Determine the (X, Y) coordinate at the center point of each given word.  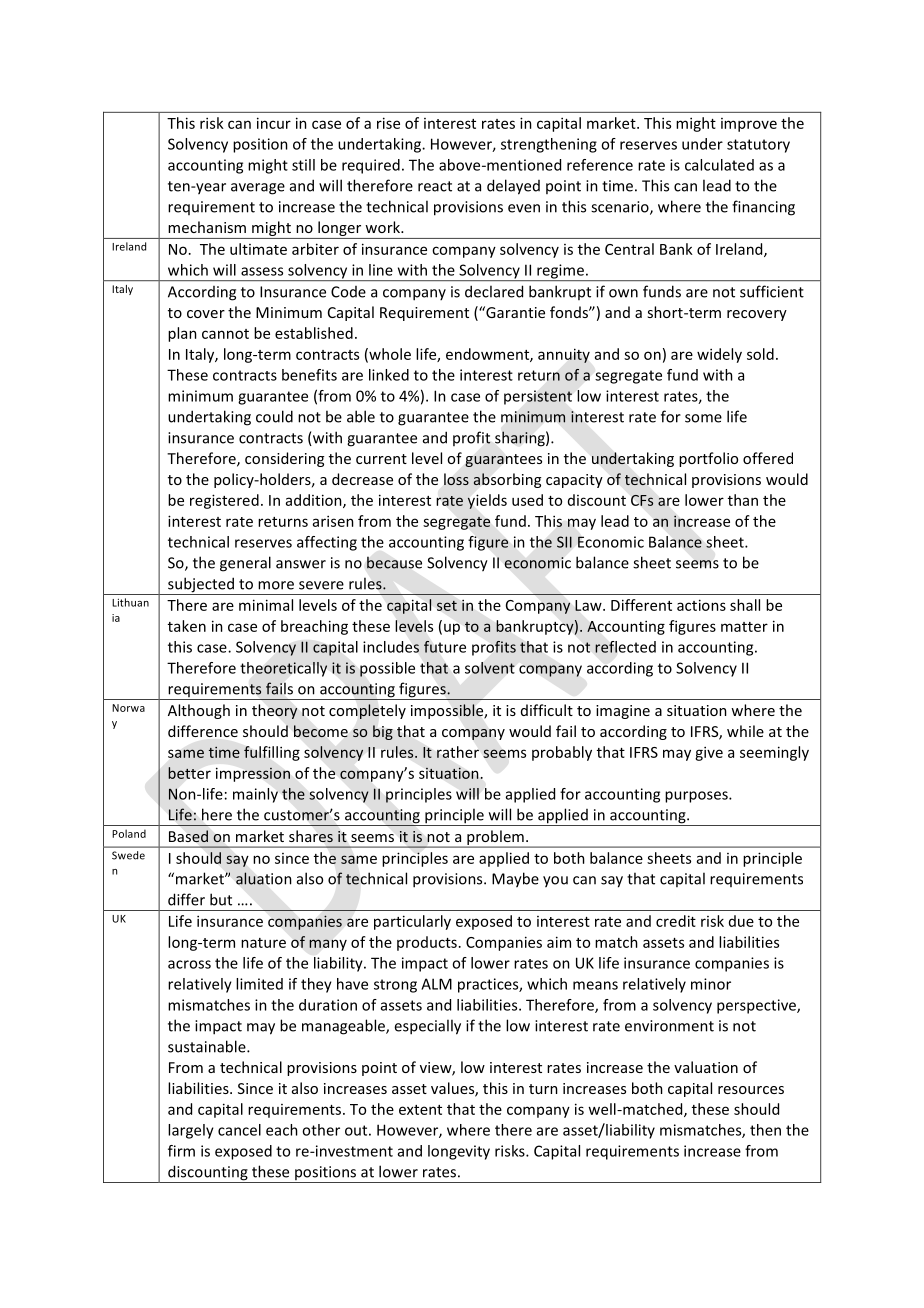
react (435, 186)
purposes (697, 797)
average (258, 189)
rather (458, 752)
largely (191, 1131)
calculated (719, 165)
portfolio (708, 459)
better (189, 773)
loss (456, 479)
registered (224, 501)
